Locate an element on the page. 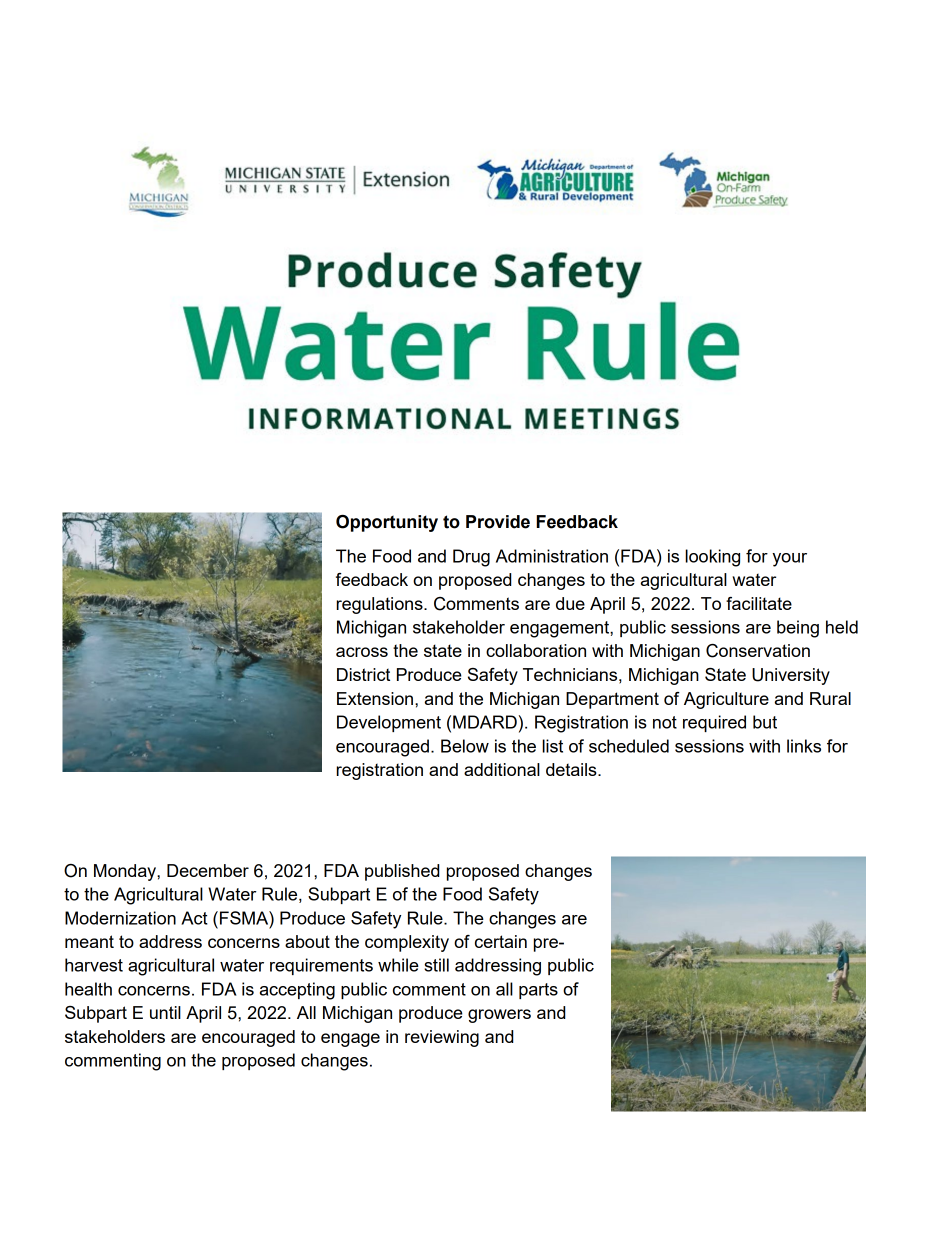 The image size is (952, 1233). published is located at coordinates (402, 872).
